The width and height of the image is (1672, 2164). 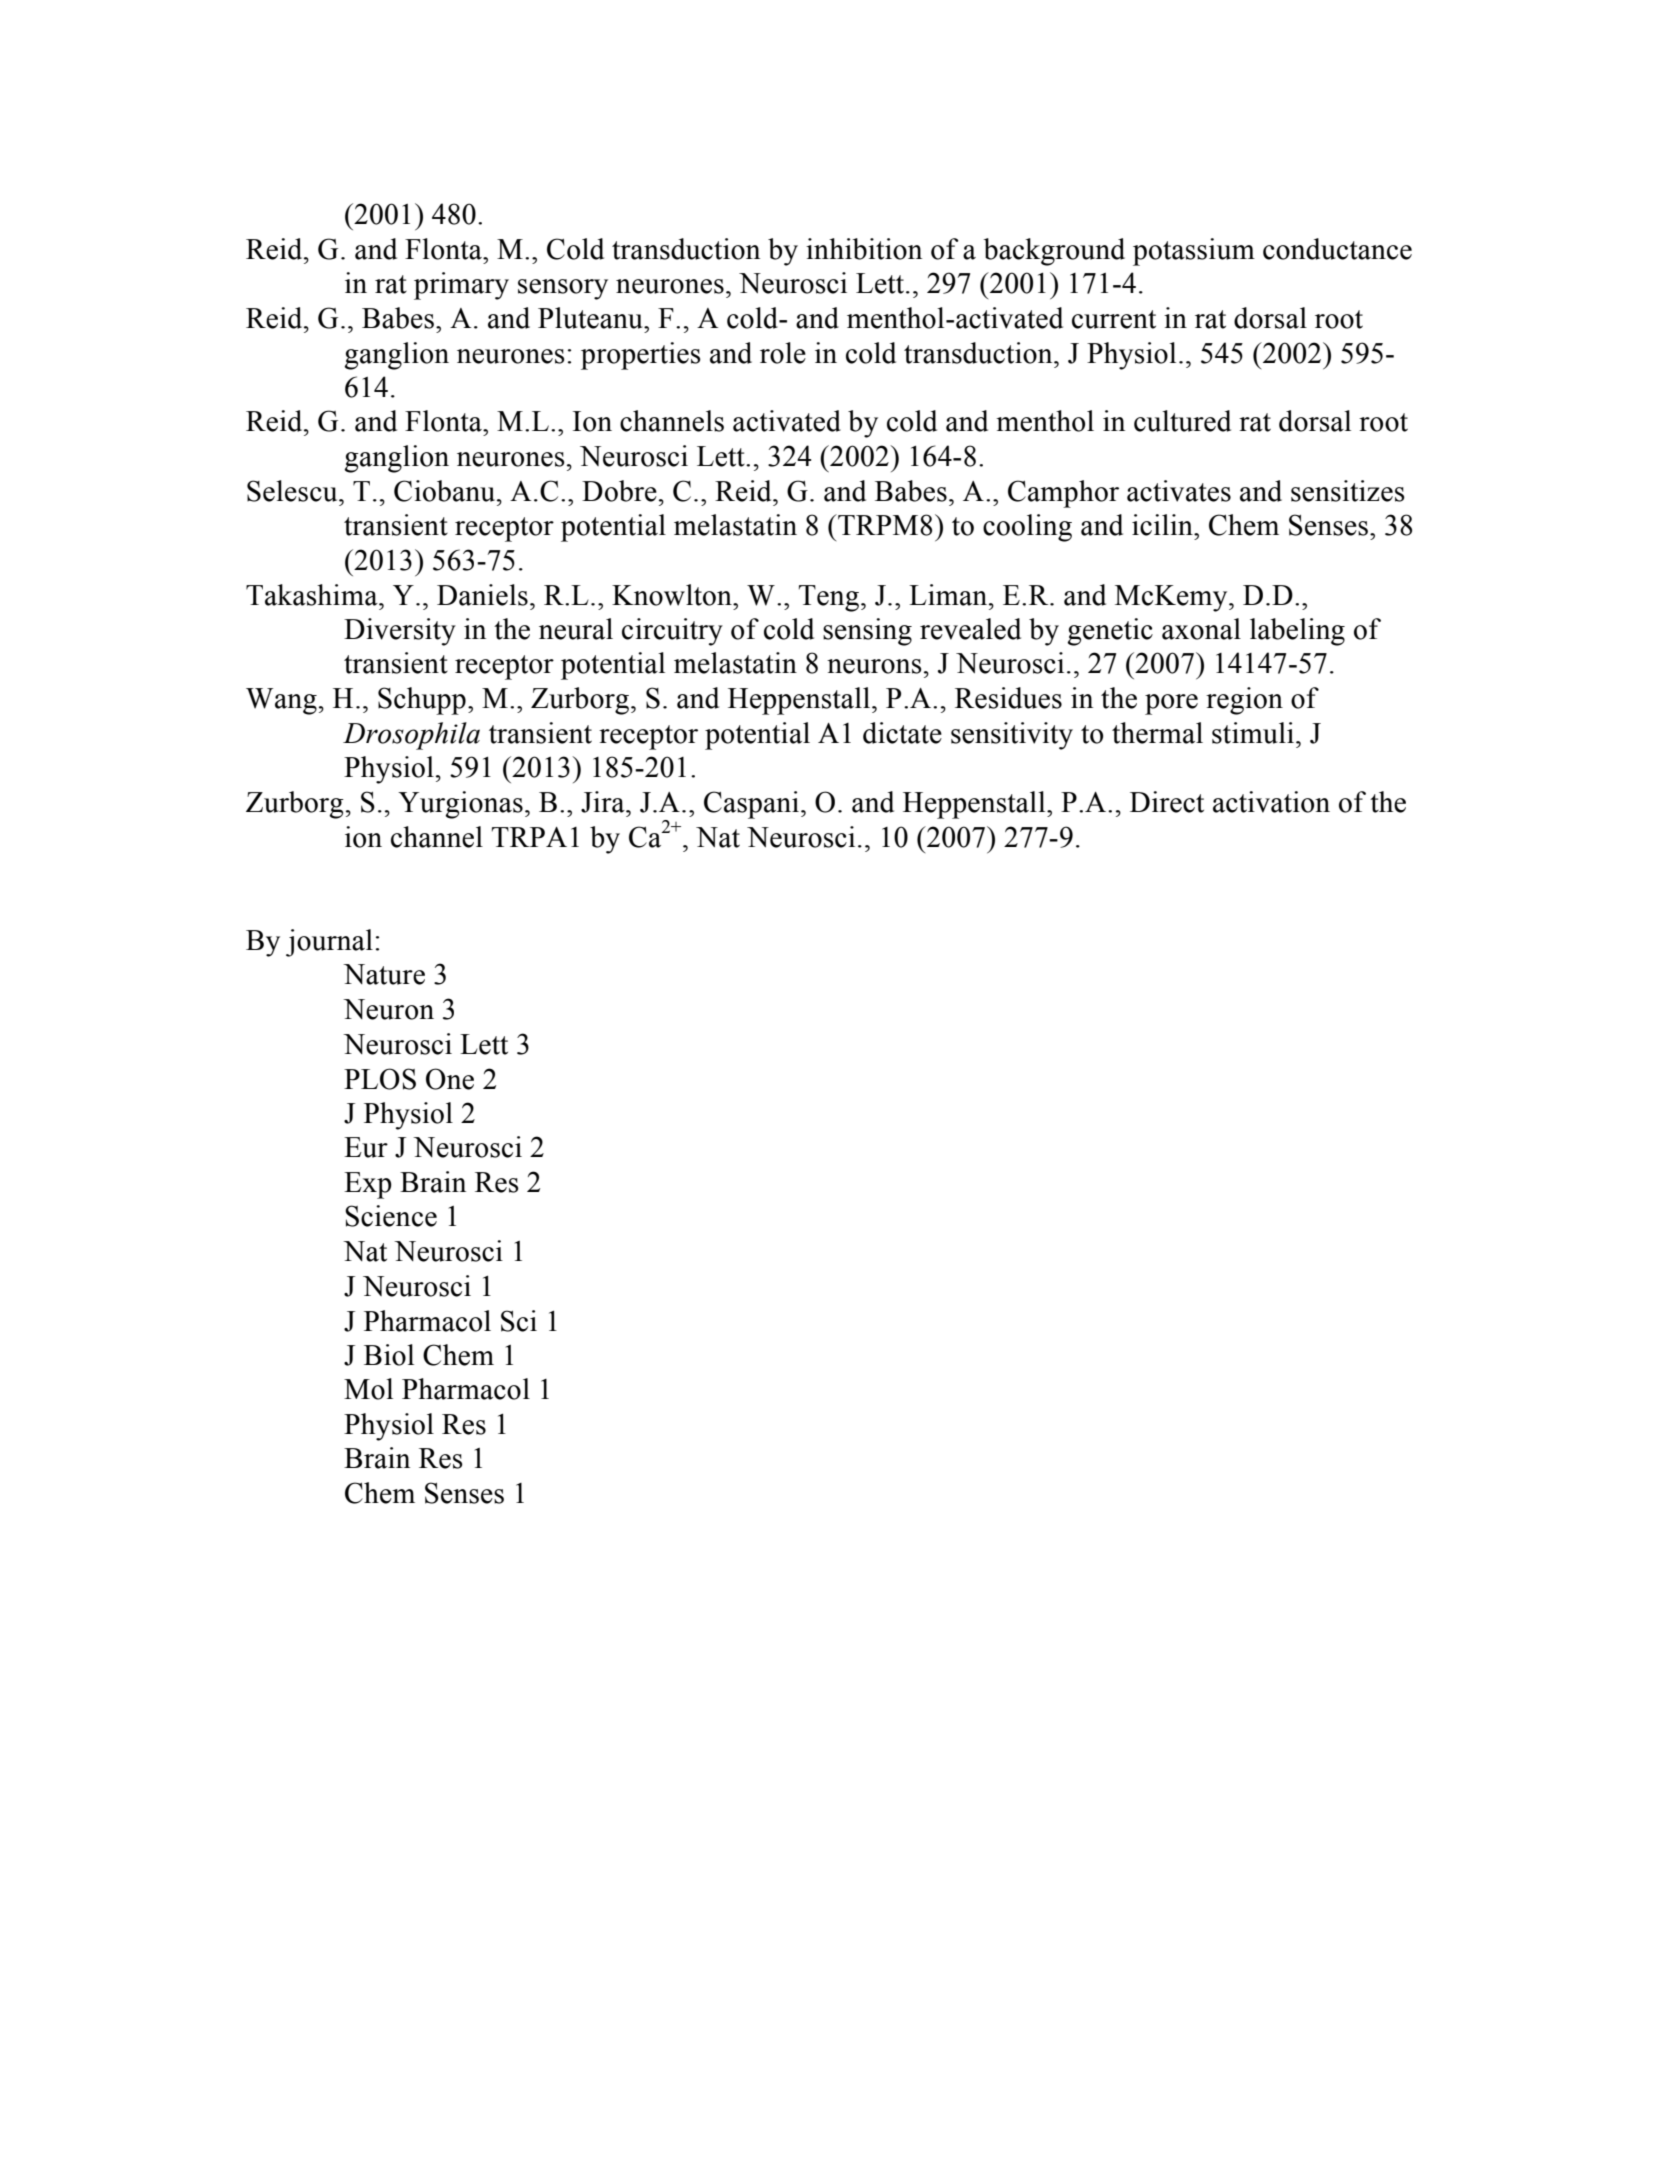 What do you see at coordinates (391, 1216) in the image?
I see `Science` at bounding box center [391, 1216].
